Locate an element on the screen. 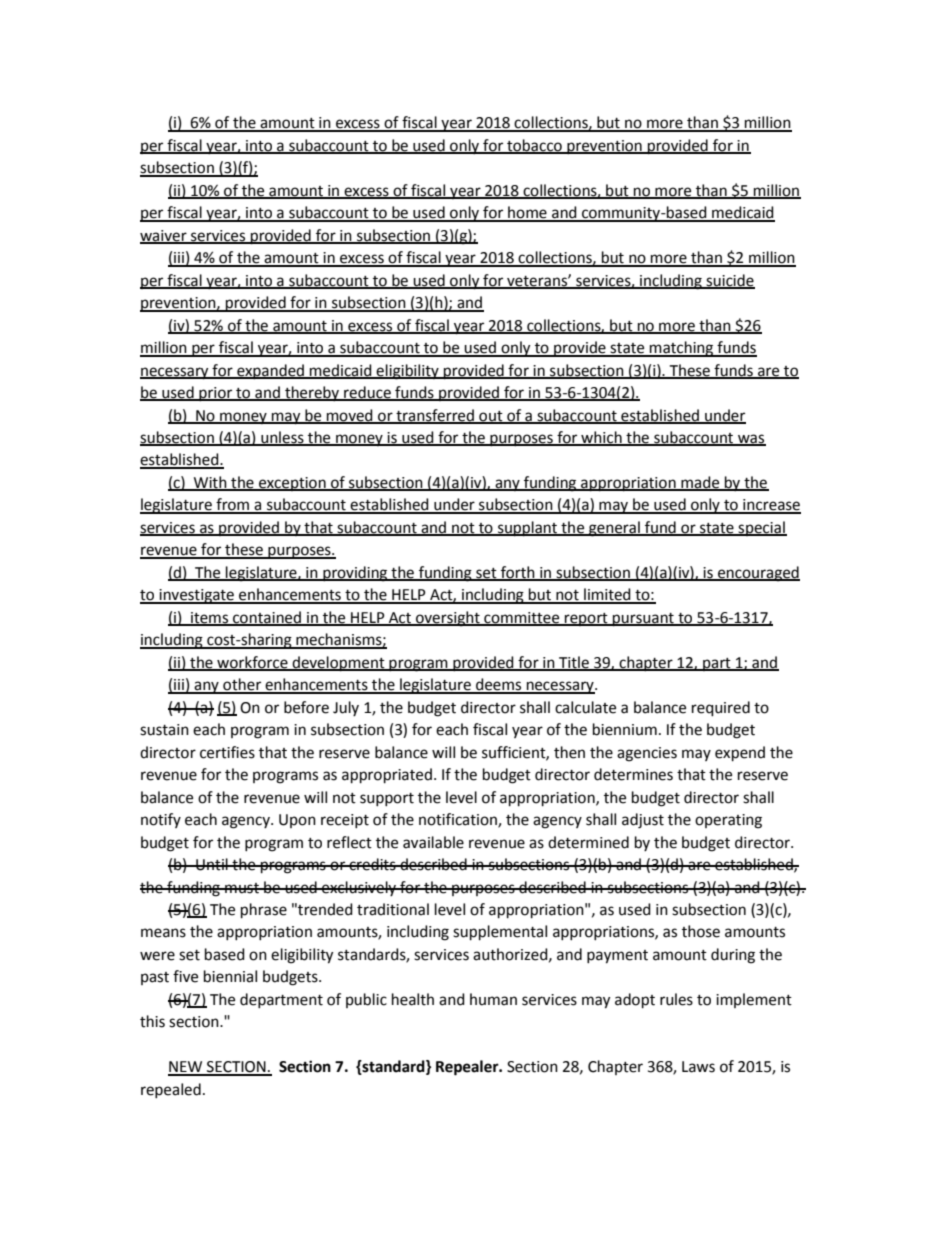 Image resolution: width=952 pixels, height=1233 pixels. notification is located at coordinates (459, 820).
